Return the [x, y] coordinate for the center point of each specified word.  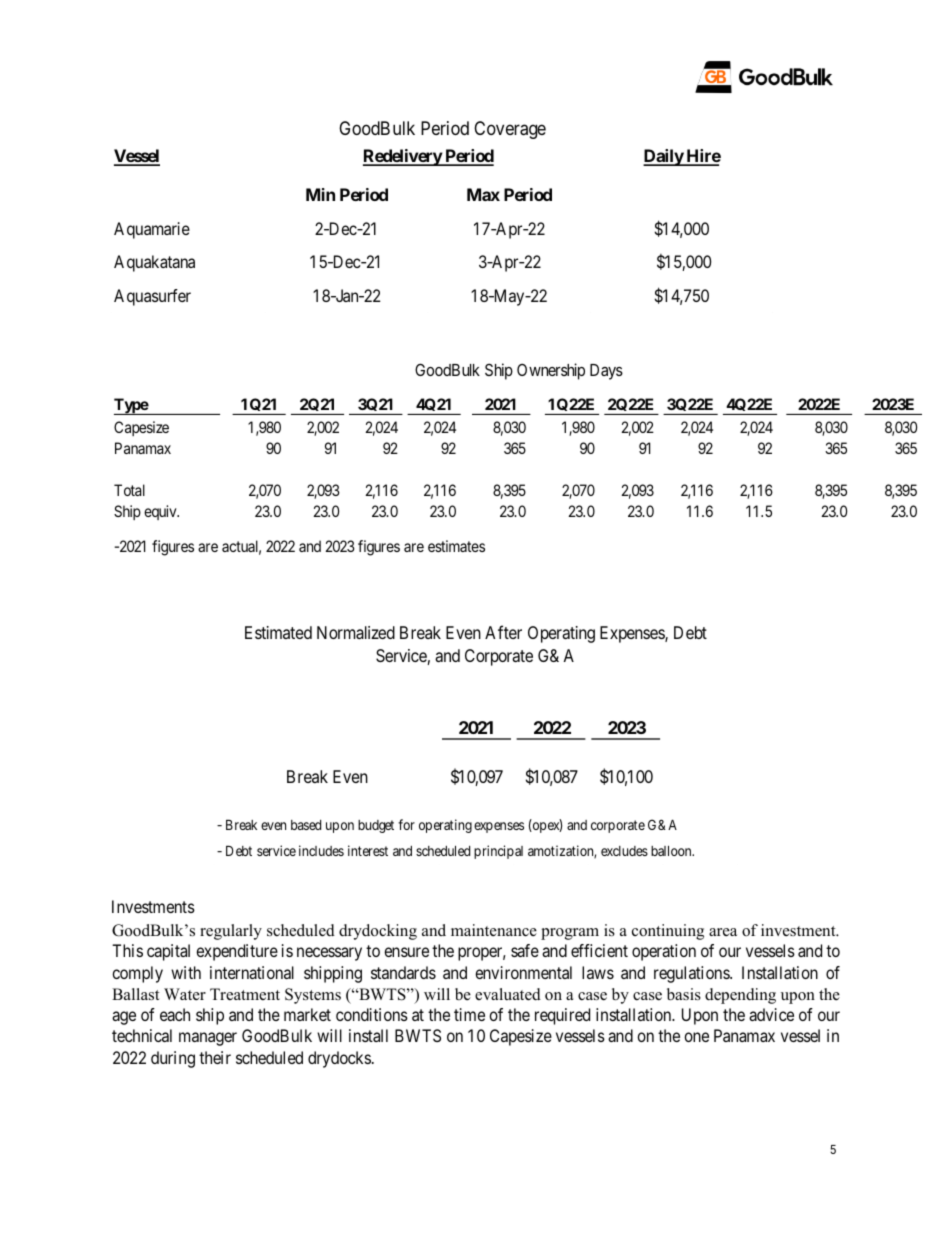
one [696, 1037]
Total [129, 490]
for [406, 824]
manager [208, 1039]
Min [320, 194]
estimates [456, 546]
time [469, 1014]
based [306, 825]
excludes [624, 851]
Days [606, 372]
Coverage [510, 130]
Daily [664, 157]
